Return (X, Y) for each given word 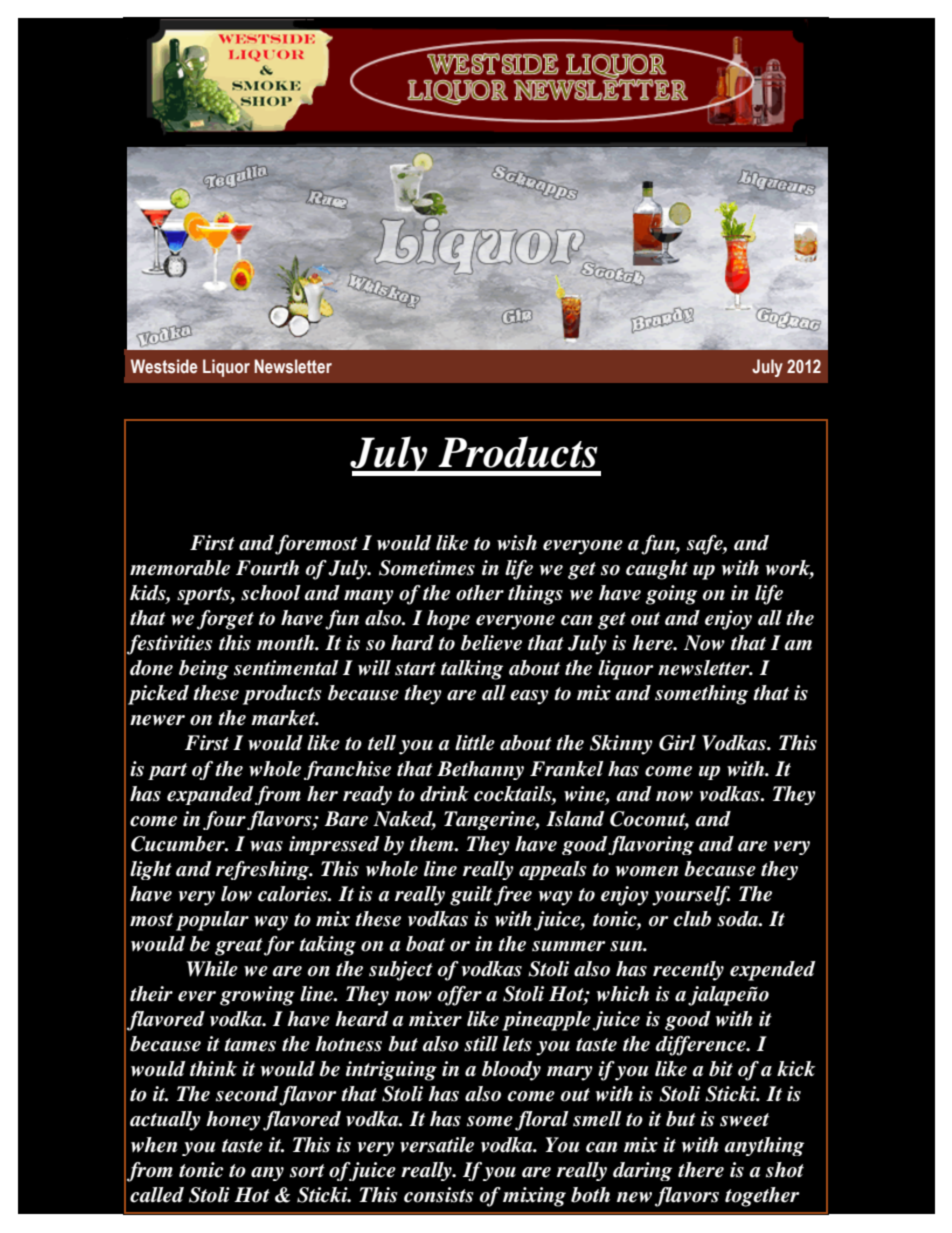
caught (657, 570)
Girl (677, 743)
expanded (210, 795)
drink (444, 794)
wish (517, 543)
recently (688, 971)
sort (307, 1171)
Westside (164, 366)
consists (439, 1195)
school (271, 593)
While (212, 969)
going (671, 595)
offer (460, 996)
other (480, 593)
